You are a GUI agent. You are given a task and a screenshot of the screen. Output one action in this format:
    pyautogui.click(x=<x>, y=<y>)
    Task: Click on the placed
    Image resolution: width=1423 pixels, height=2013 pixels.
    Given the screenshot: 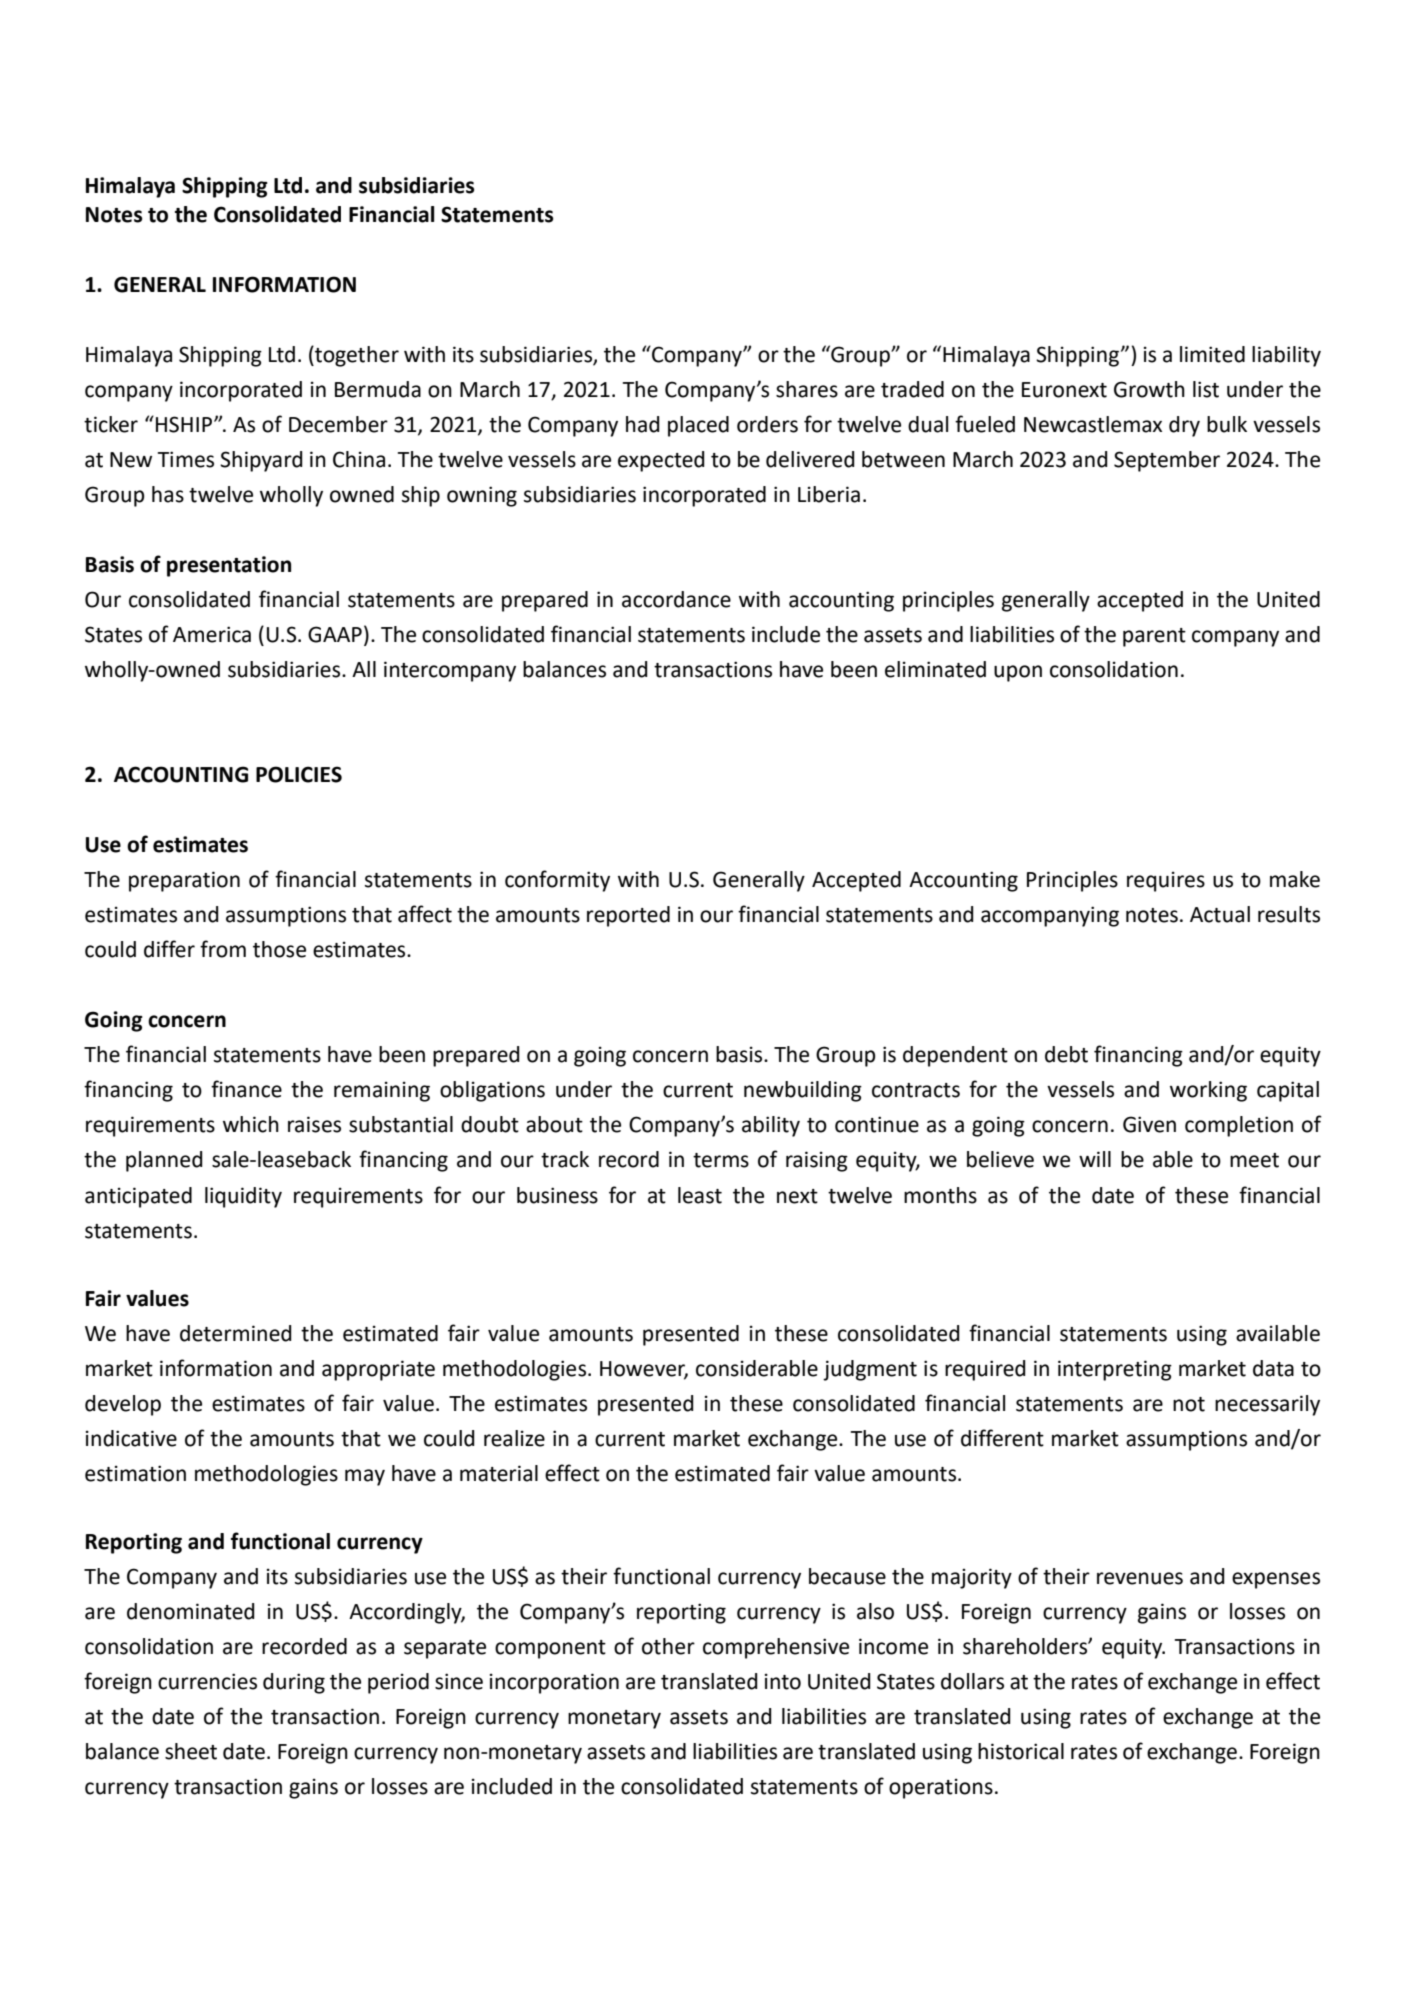 What is the action you would take?
    pyautogui.click(x=698, y=426)
